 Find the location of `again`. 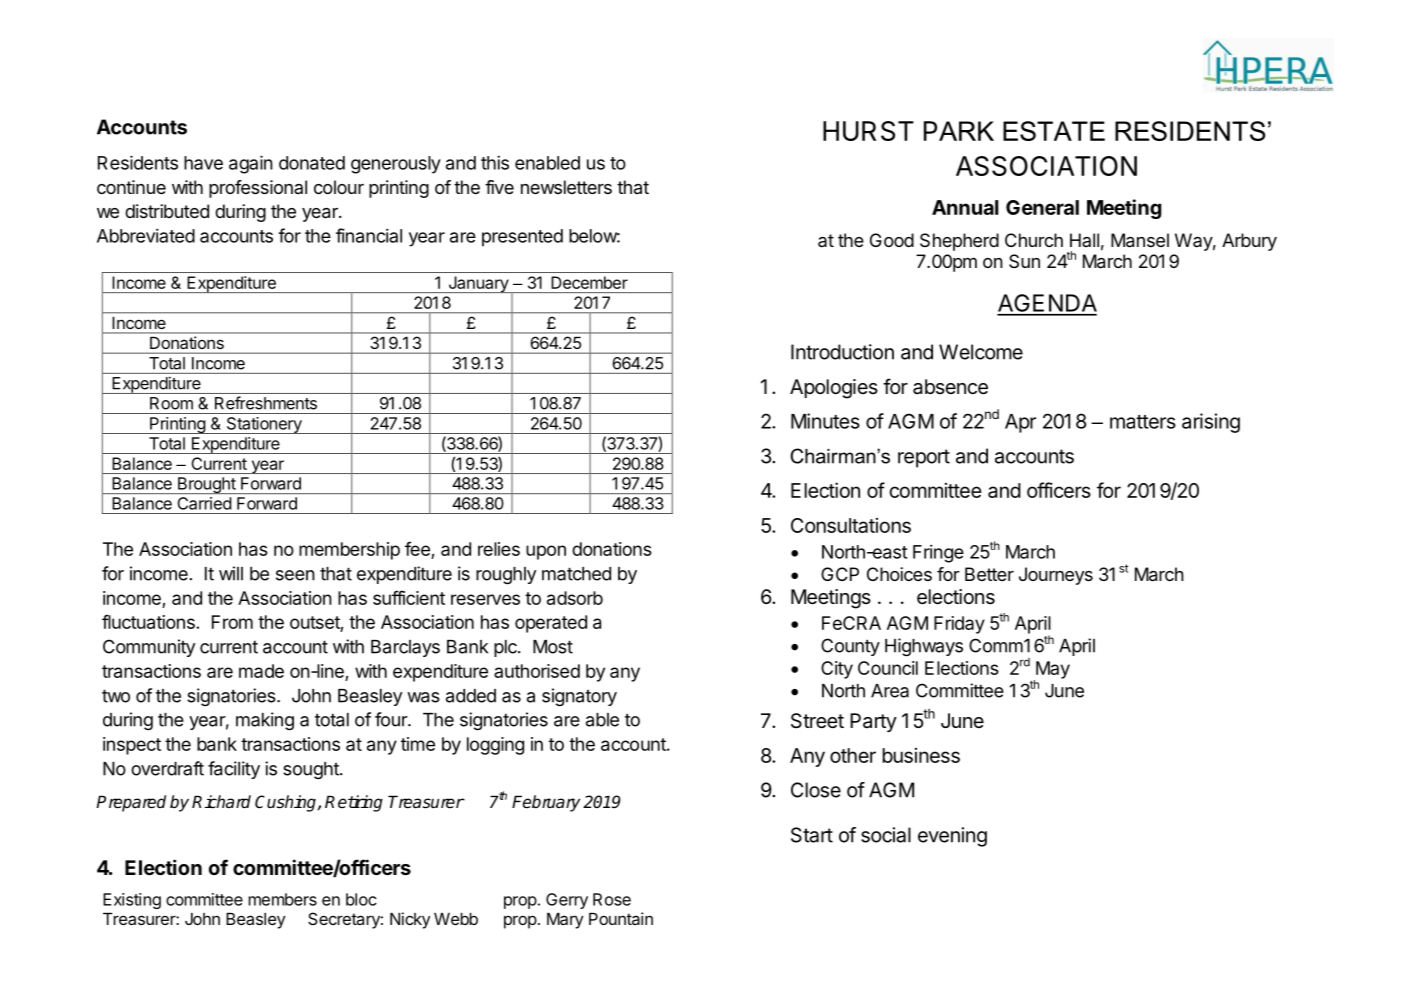

again is located at coordinates (251, 164).
